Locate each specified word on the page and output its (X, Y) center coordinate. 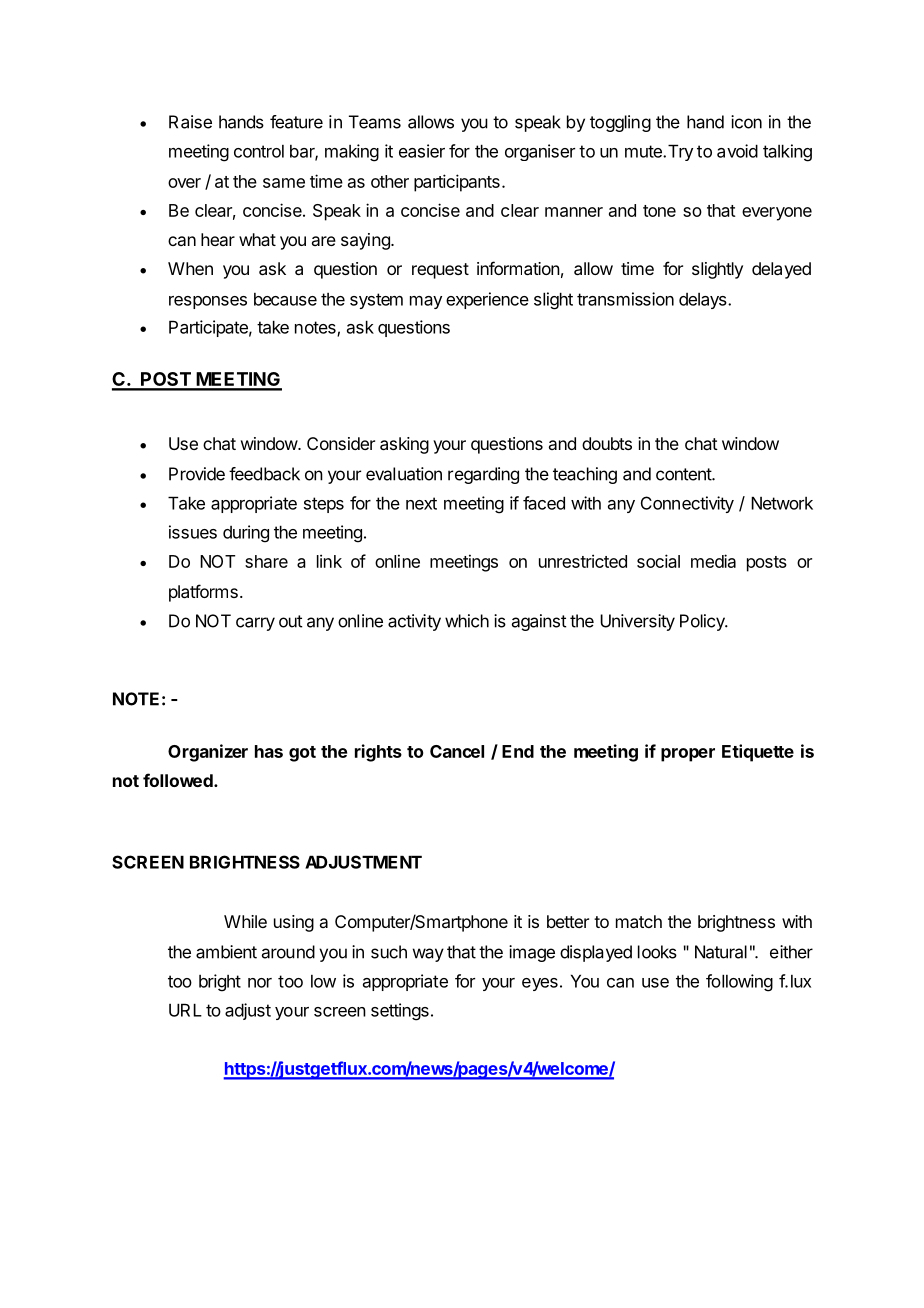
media (713, 561)
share (266, 561)
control (259, 151)
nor (260, 983)
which (467, 621)
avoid (737, 151)
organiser (540, 152)
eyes (540, 984)
